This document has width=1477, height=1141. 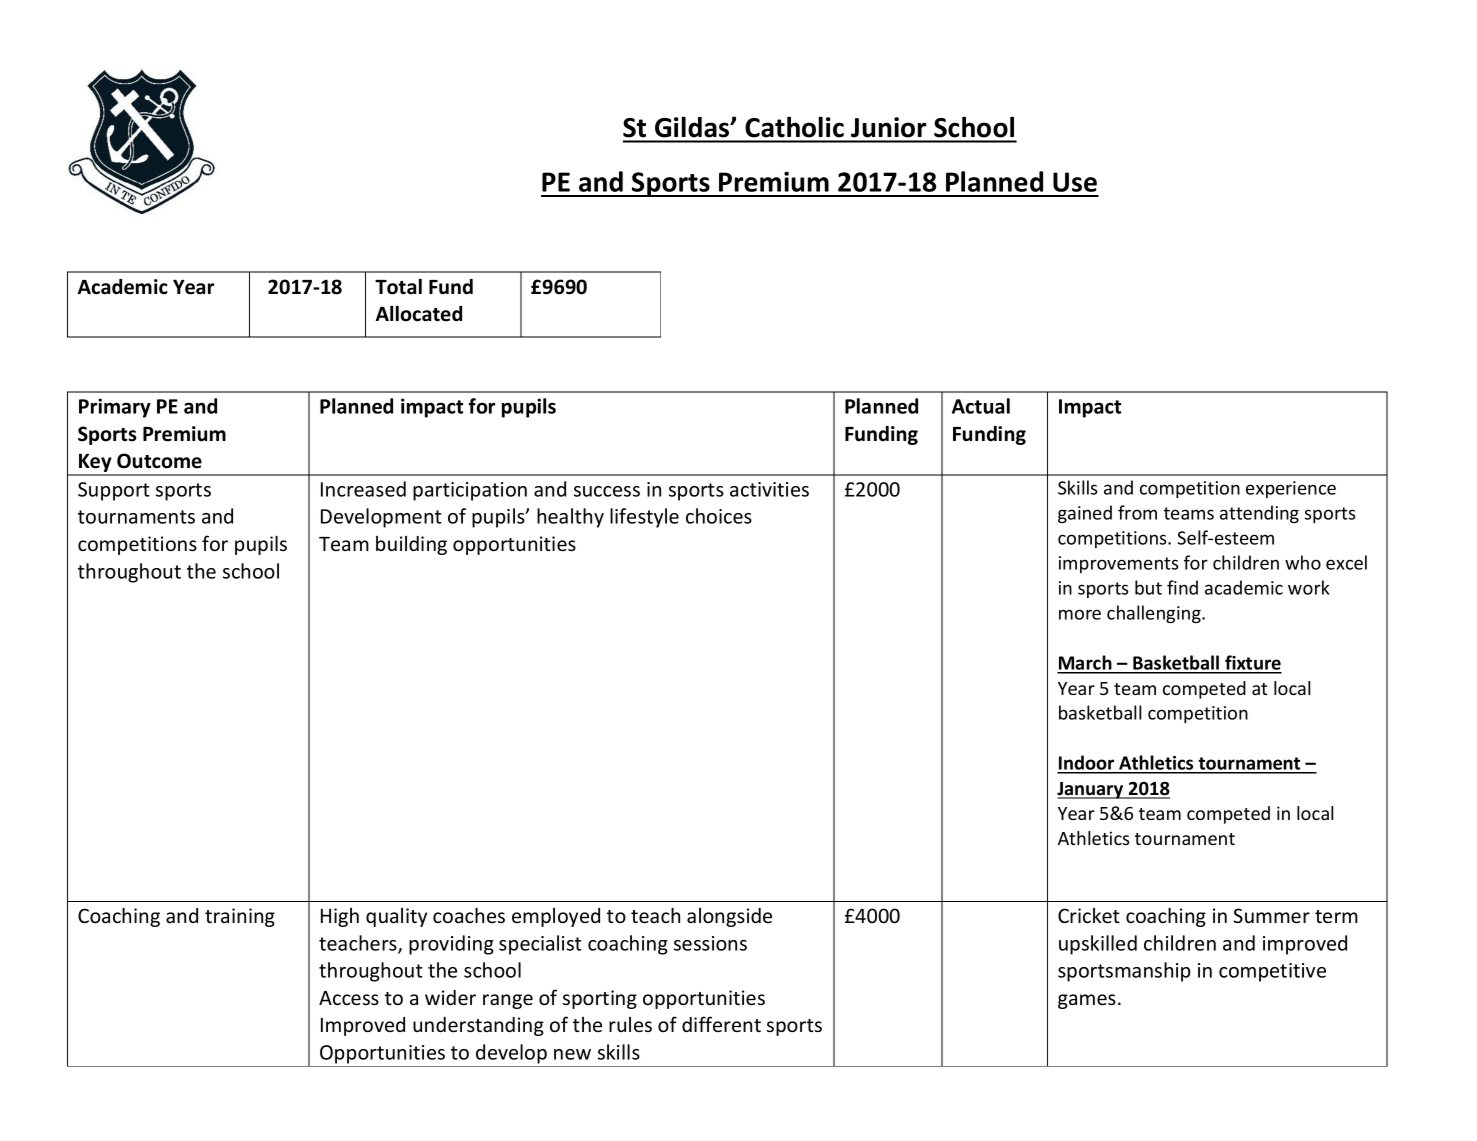 I want to click on Use, so click(x=1075, y=182).
